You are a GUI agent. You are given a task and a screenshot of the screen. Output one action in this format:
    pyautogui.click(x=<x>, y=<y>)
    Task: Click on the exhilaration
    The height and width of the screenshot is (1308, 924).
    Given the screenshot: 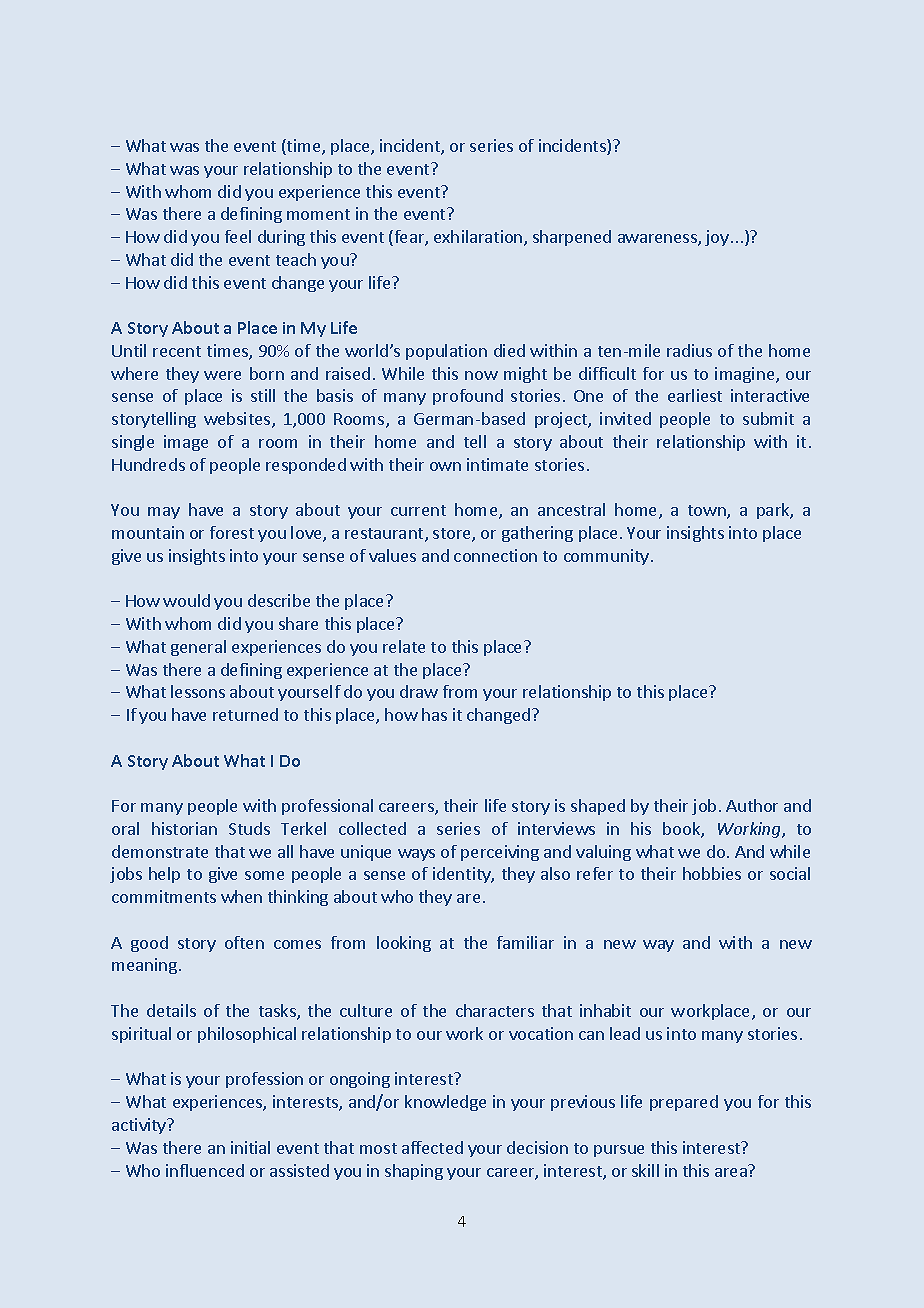 What is the action you would take?
    pyautogui.click(x=479, y=238)
